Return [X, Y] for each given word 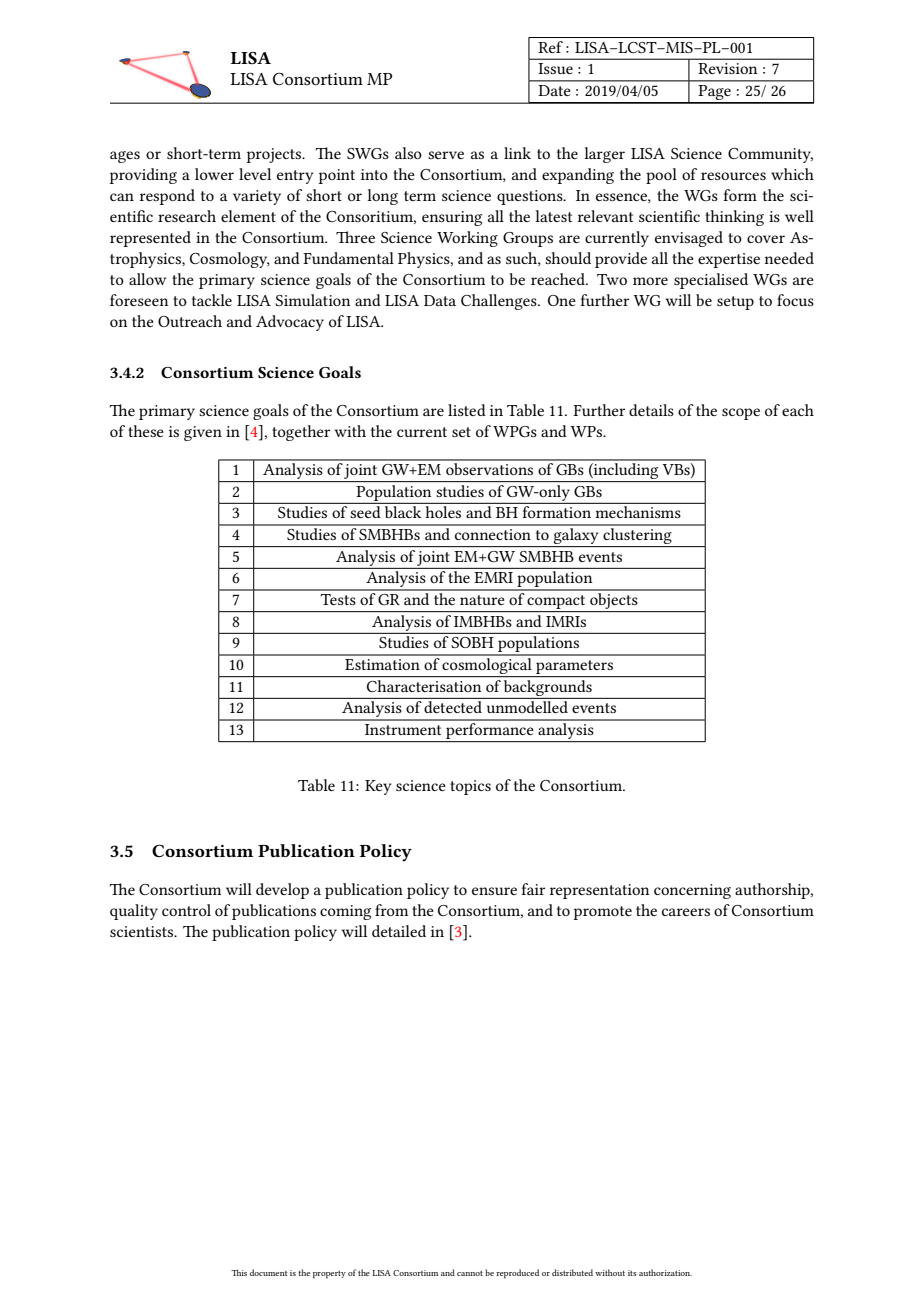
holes [443, 512]
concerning [692, 891]
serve [446, 155]
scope [741, 414]
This [239, 1272]
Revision [727, 68]
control [186, 910]
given [203, 433]
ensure [494, 891]
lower [214, 174]
